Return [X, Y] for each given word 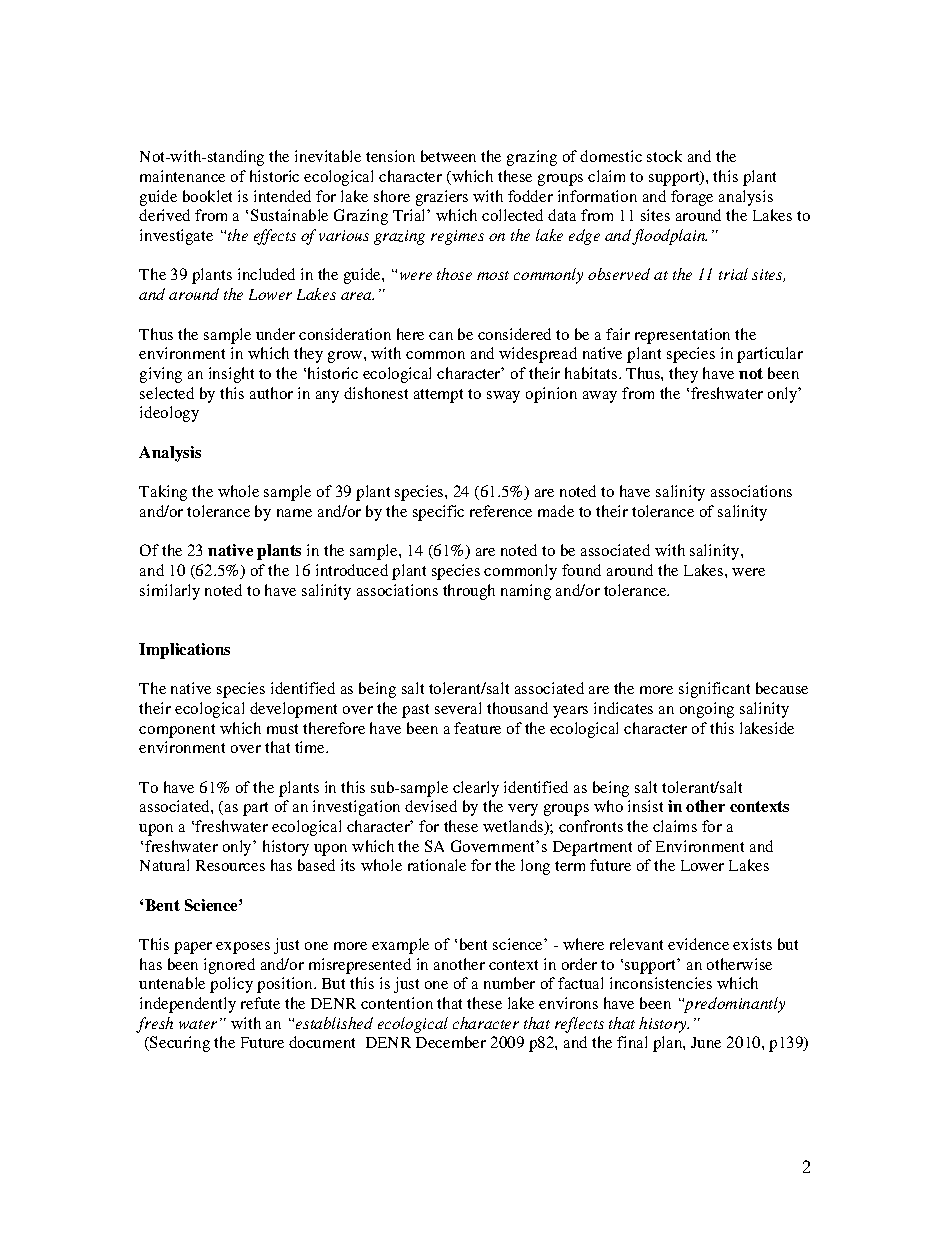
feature [477, 728]
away [600, 397]
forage [692, 198]
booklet [207, 196]
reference [501, 511]
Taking [163, 493]
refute [260, 1003]
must [282, 729]
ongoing [707, 710]
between [448, 156]
